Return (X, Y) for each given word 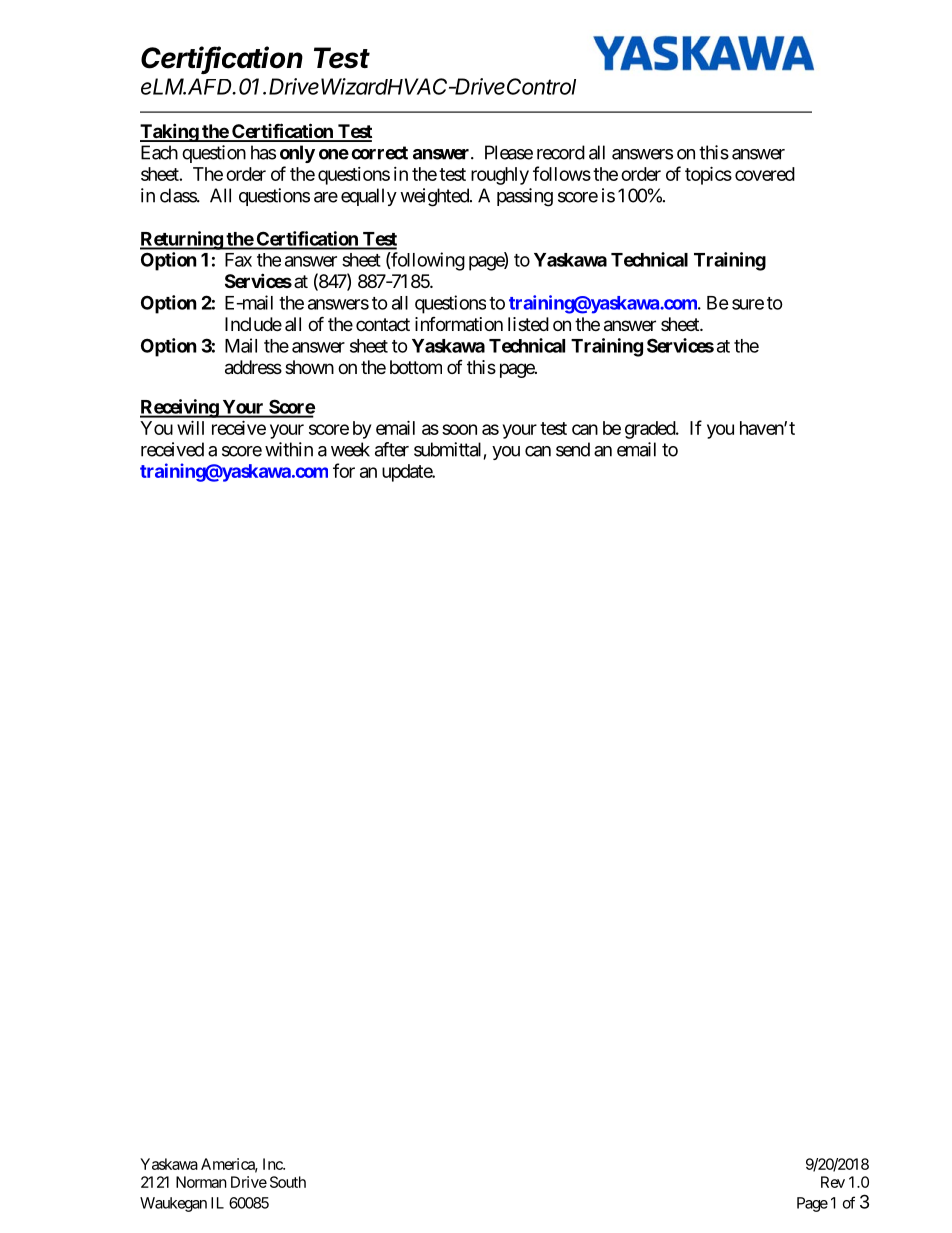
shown (309, 367)
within (289, 449)
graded (651, 430)
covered (765, 174)
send (573, 449)
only (297, 154)
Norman (201, 1182)
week (350, 449)
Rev (833, 1182)
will (190, 427)
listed (528, 324)
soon (459, 429)
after (392, 449)
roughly (500, 176)
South (288, 1182)
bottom (416, 367)
